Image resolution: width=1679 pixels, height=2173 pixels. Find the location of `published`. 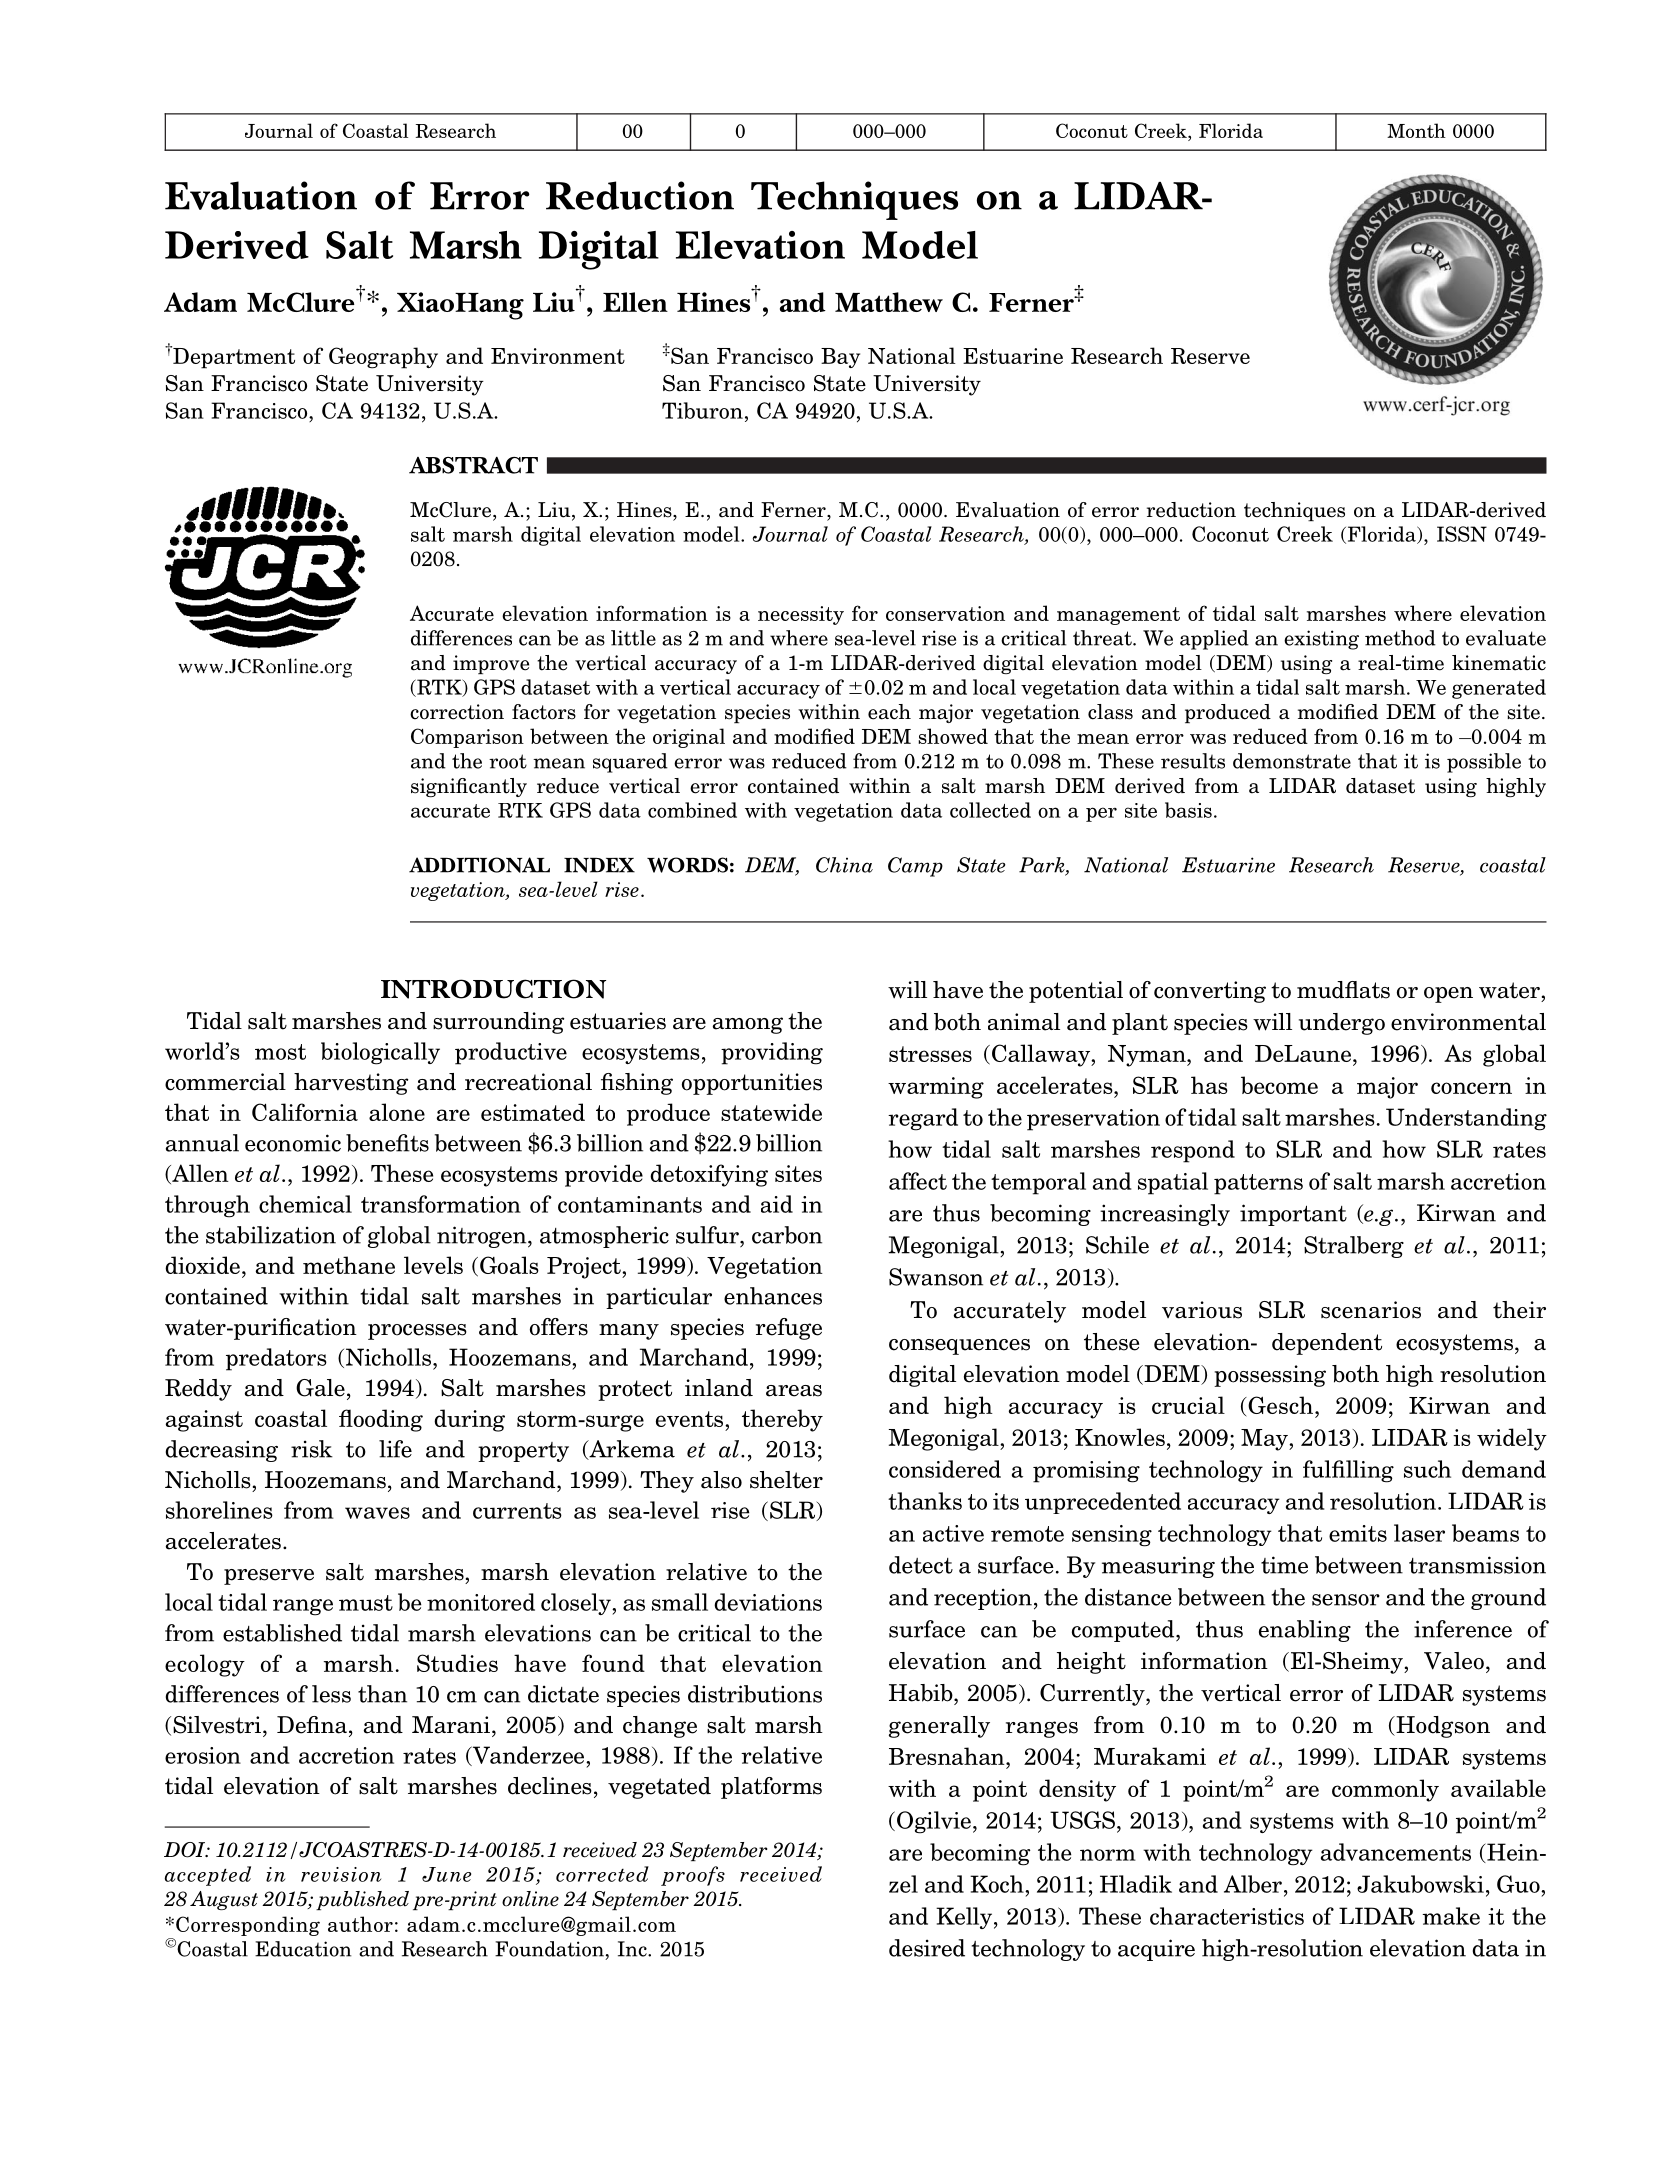

published is located at coordinates (362, 1900).
